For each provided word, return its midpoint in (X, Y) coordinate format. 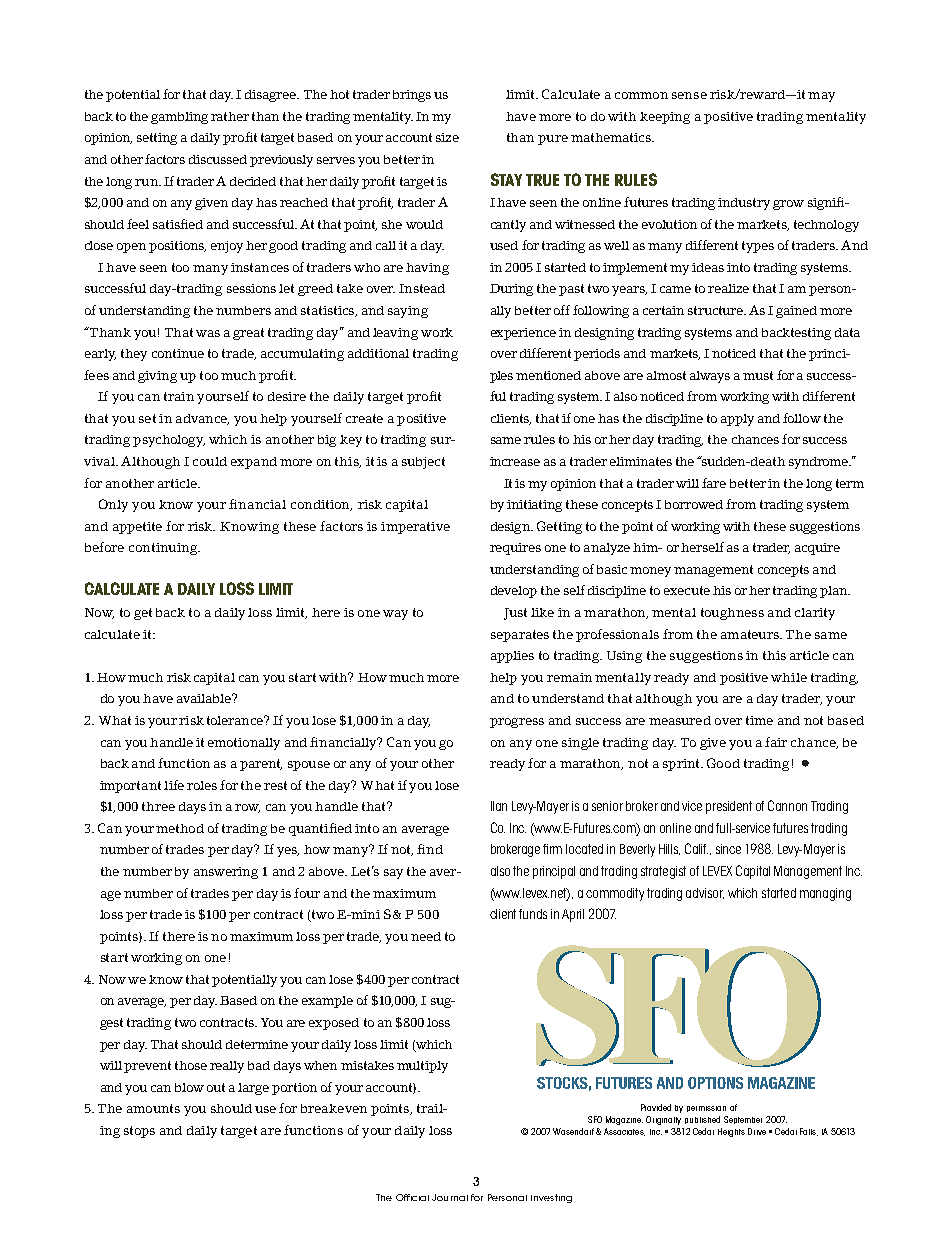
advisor (705, 893)
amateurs (751, 634)
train (179, 396)
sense (689, 95)
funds (533, 914)
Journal (450, 1197)
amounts (153, 1108)
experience (523, 334)
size (447, 137)
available (205, 698)
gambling (179, 118)
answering (226, 873)
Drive (757, 1131)
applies (512, 657)
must (758, 375)
